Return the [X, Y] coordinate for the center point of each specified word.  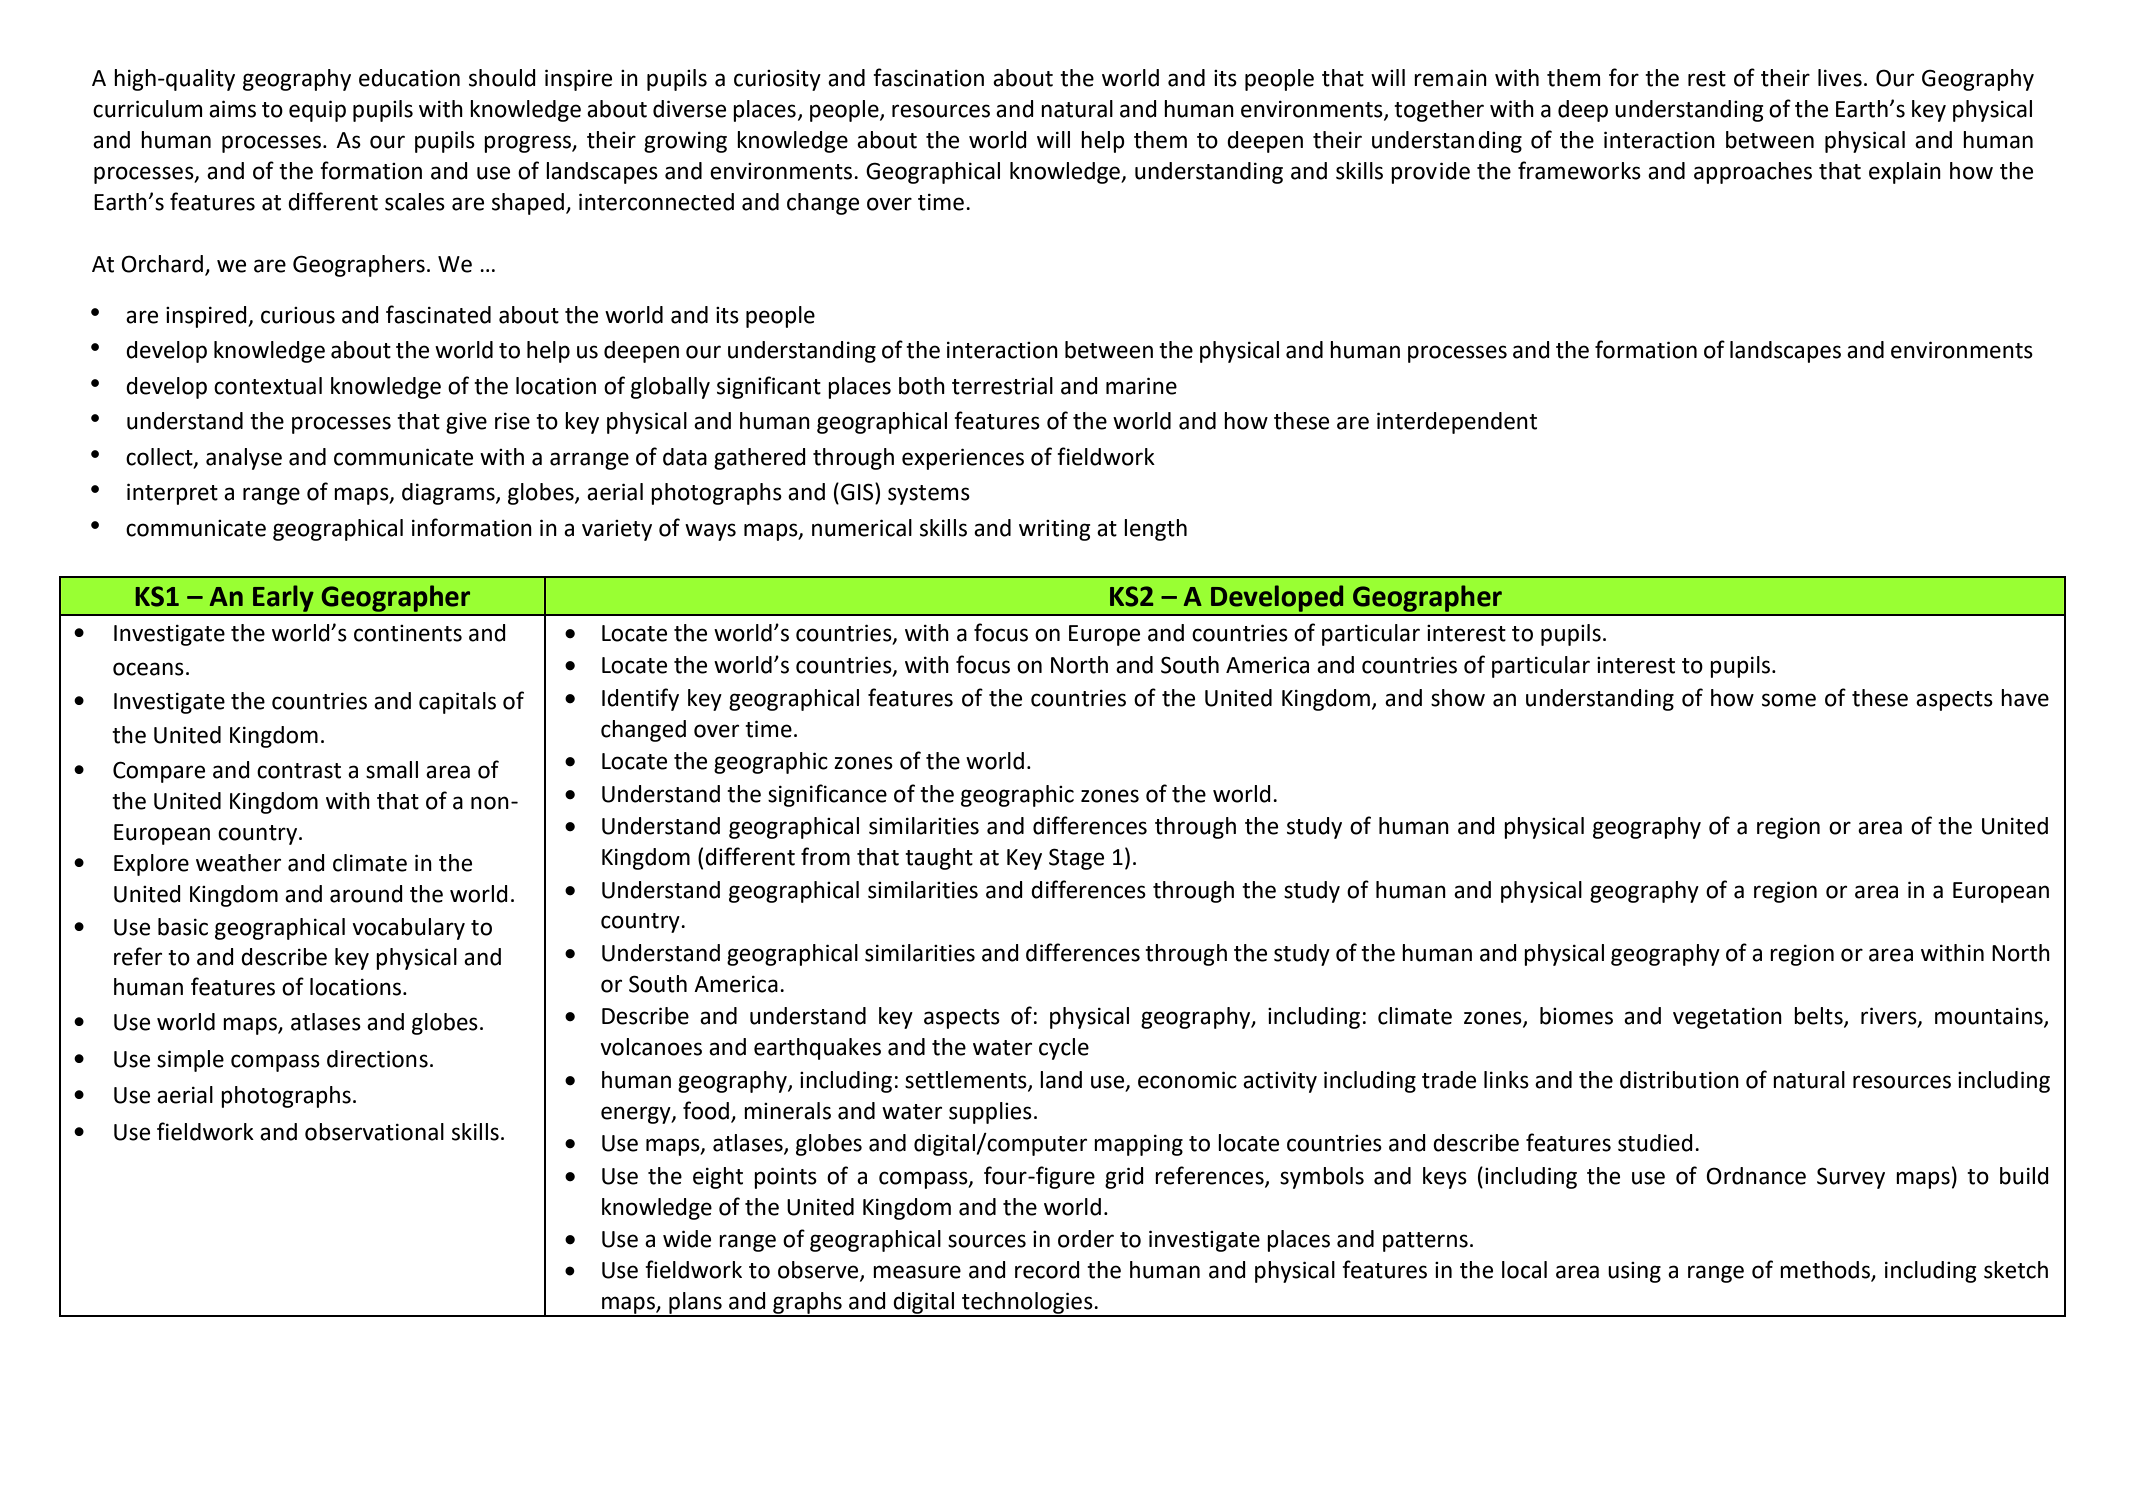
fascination [928, 77]
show [1458, 698]
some [1789, 700]
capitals [457, 703]
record [1047, 1270]
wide [687, 1239]
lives [1840, 78]
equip [317, 111]
